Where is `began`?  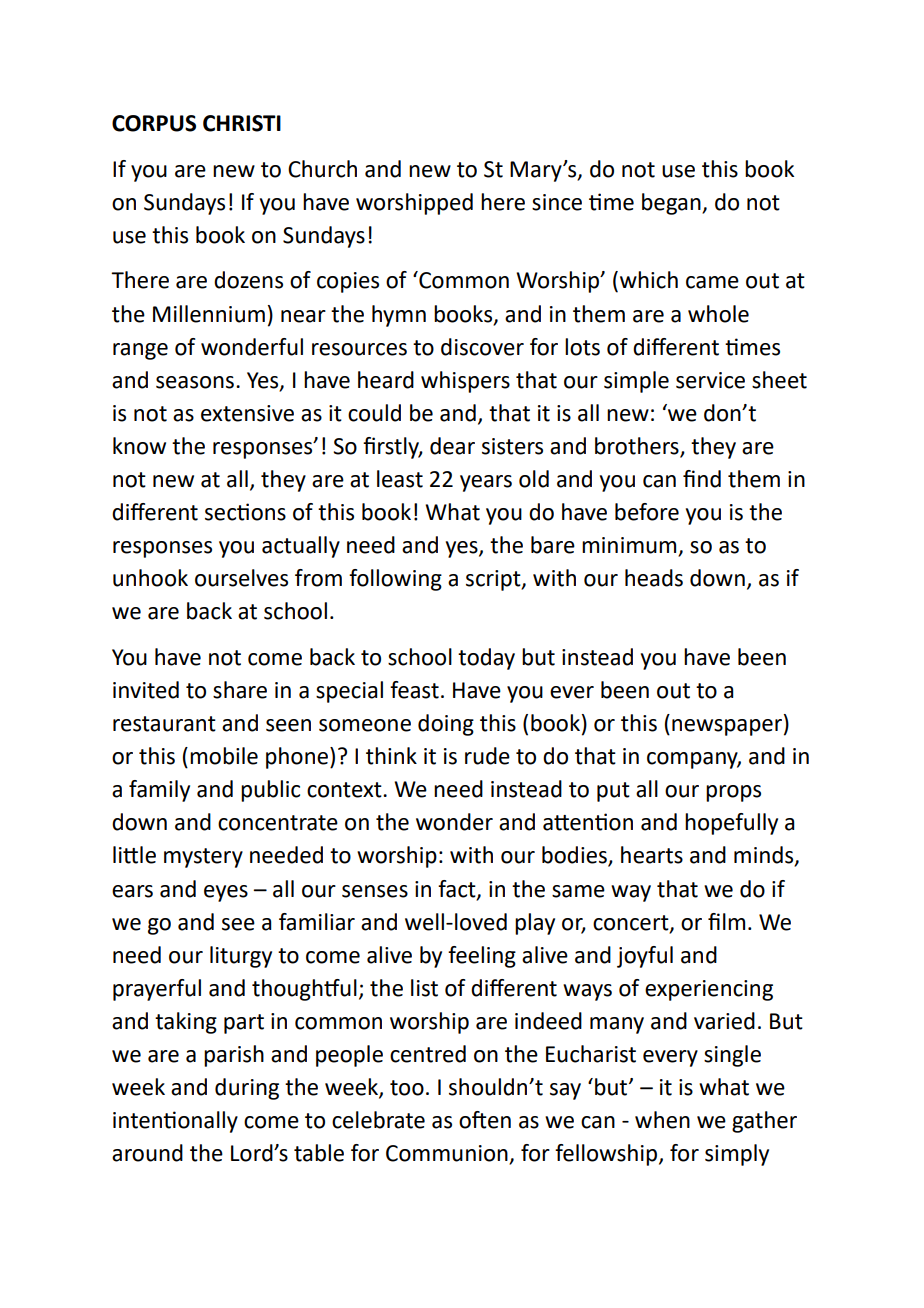 began is located at coordinates (672, 204).
